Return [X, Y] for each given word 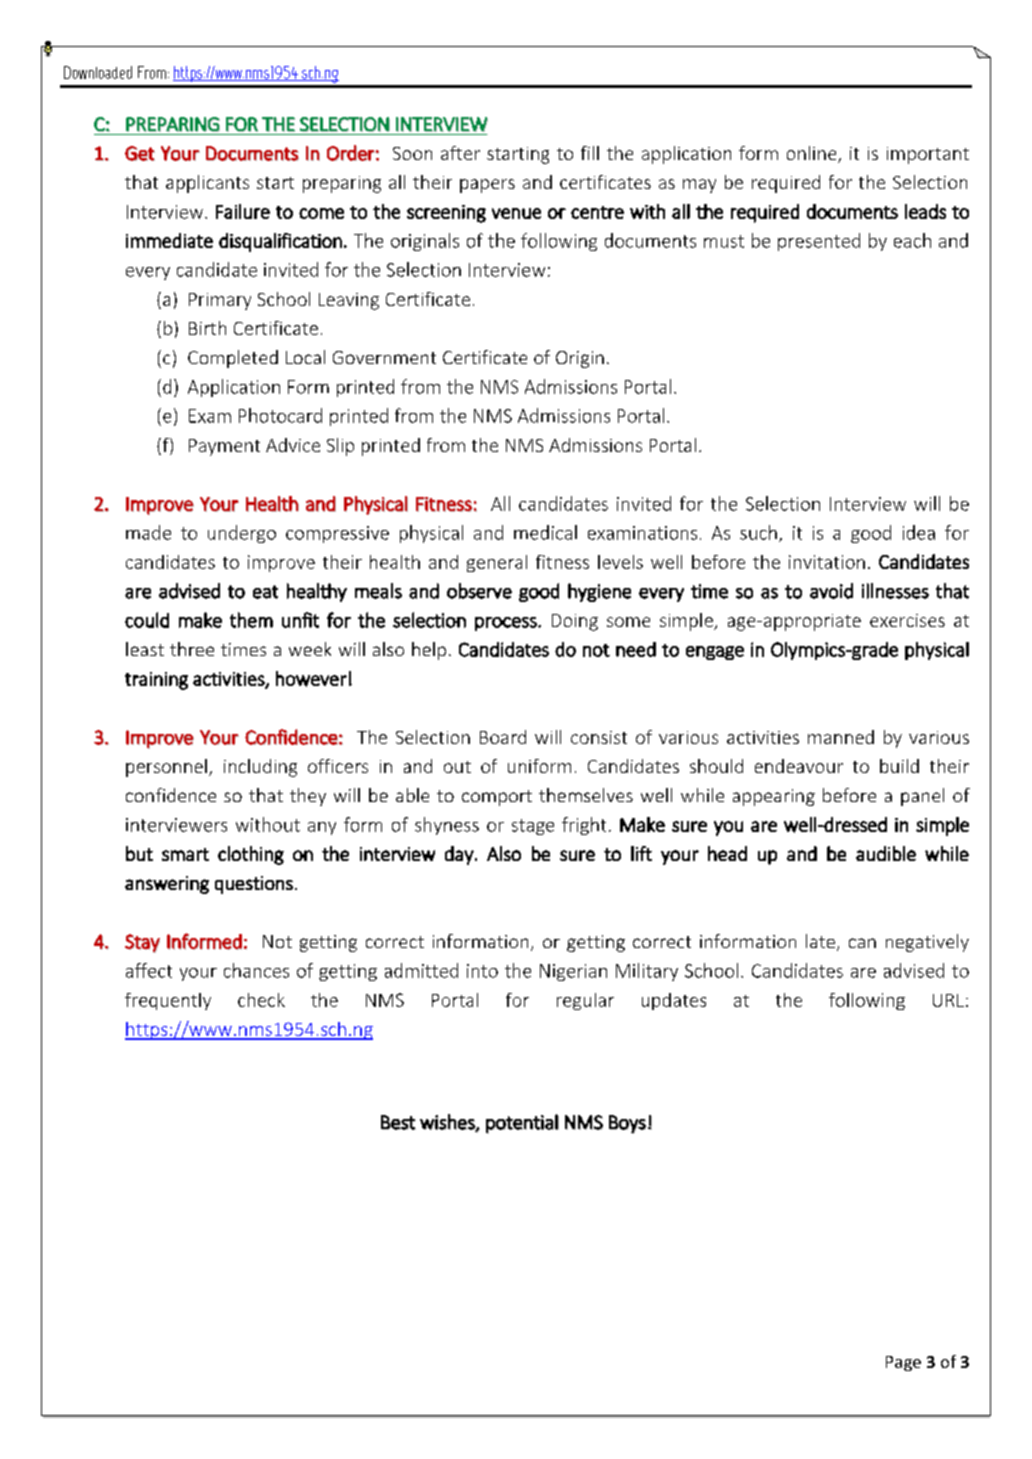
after [460, 153]
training [156, 681]
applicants [207, 184]
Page [903, 1363]
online [813, 154]
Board [503, 737]
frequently [168, 1001]
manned [841, 737]
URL [948, 1000]
